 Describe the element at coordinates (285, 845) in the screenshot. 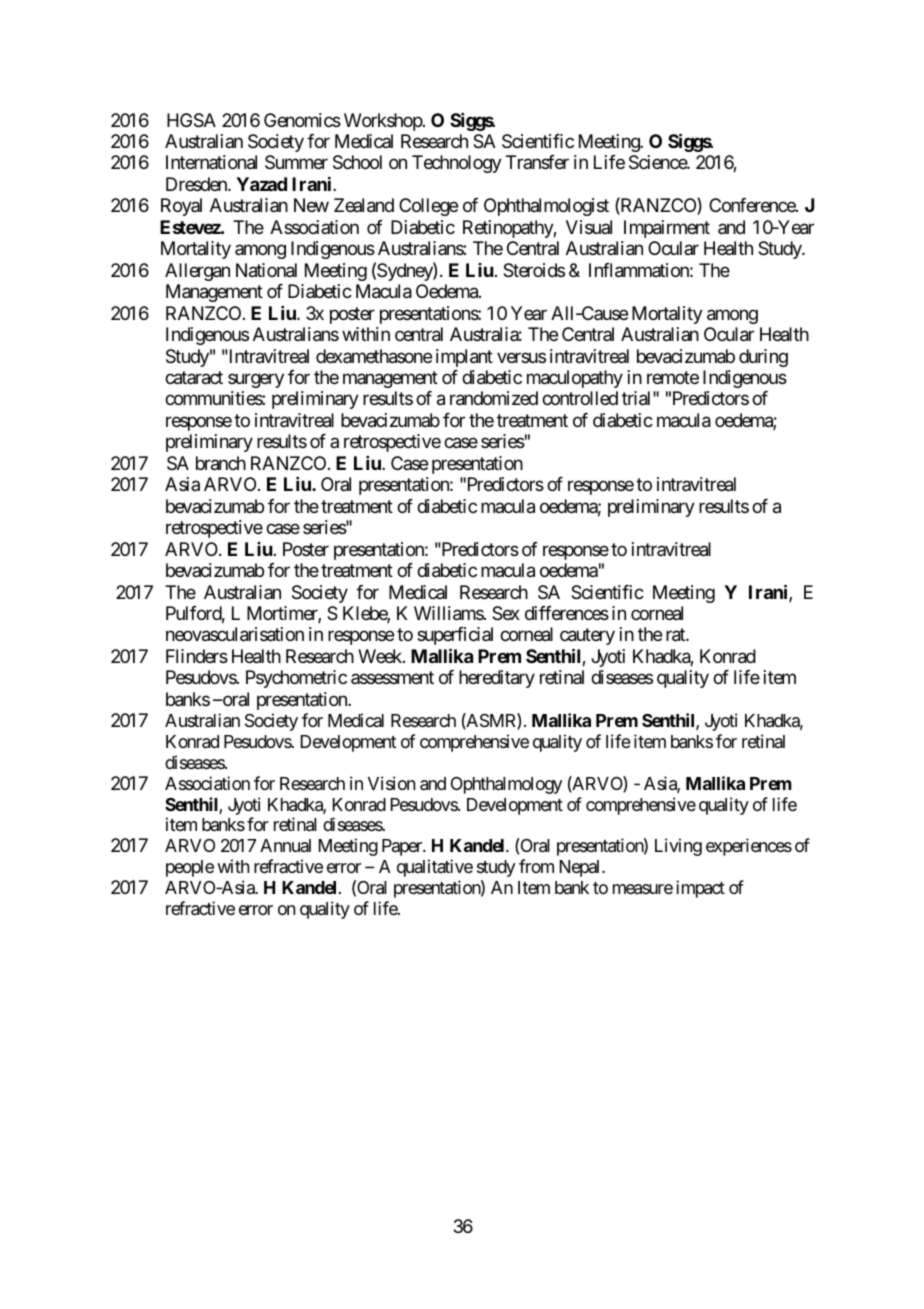

I see `Annual` at that location.
